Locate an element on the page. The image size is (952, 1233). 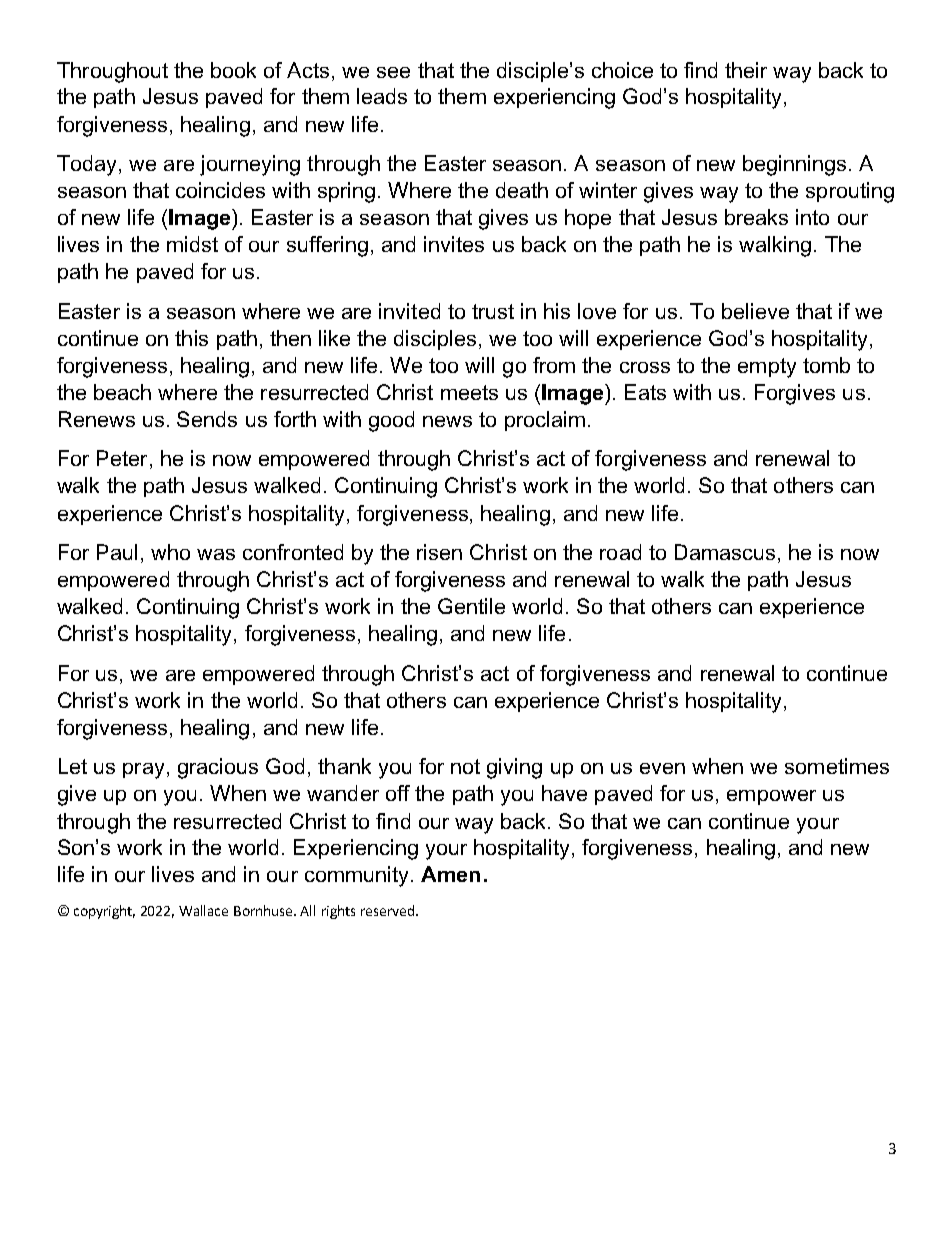
leads is located at coordinates (382, 96).
